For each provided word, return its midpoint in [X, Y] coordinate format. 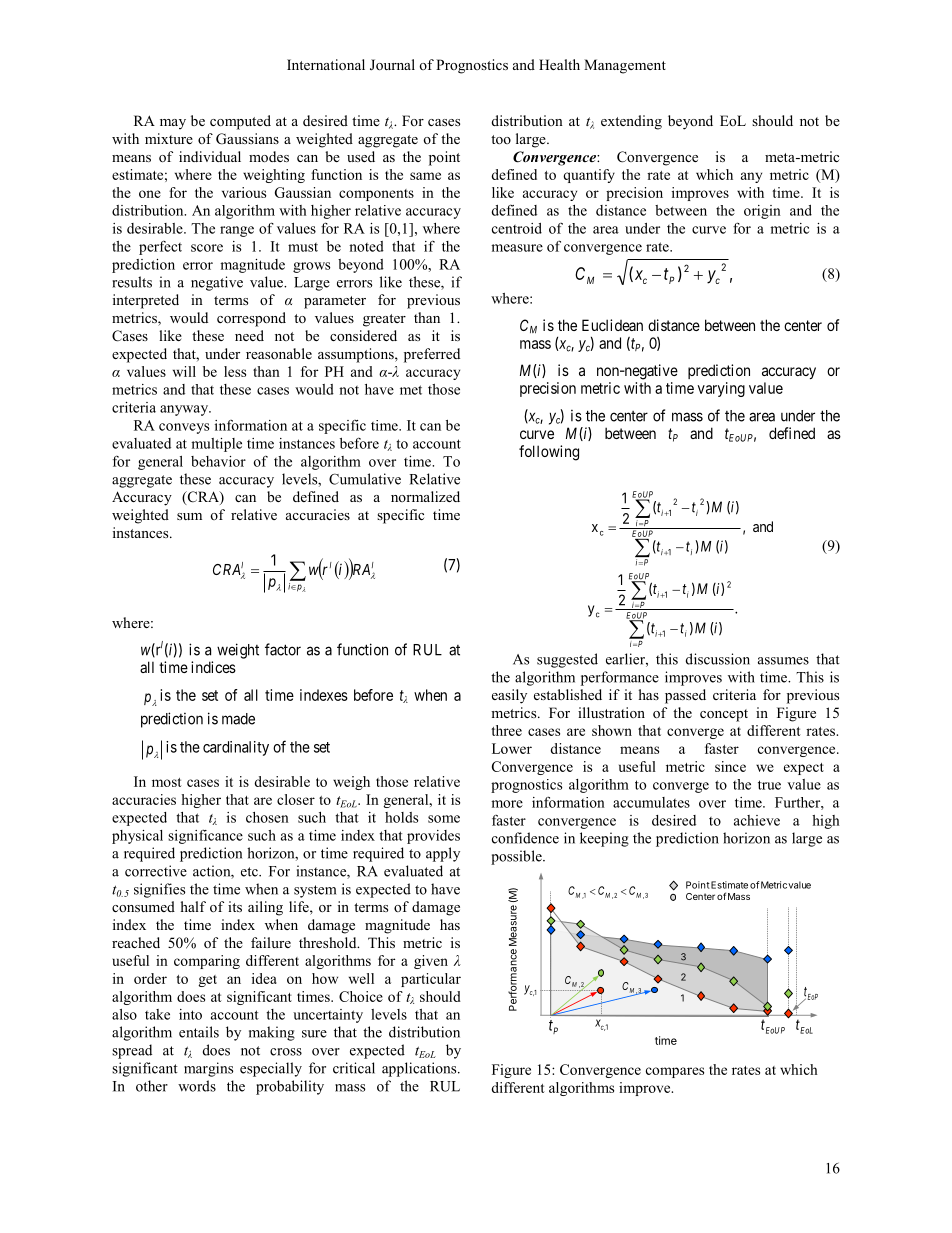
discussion [718, 659]
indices [213, 667]
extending [631, 122]
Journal [392, 65]
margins [208, 1069]
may [173, 124]
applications [420, 1069]
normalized [425, 496]
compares [675, 1072]
